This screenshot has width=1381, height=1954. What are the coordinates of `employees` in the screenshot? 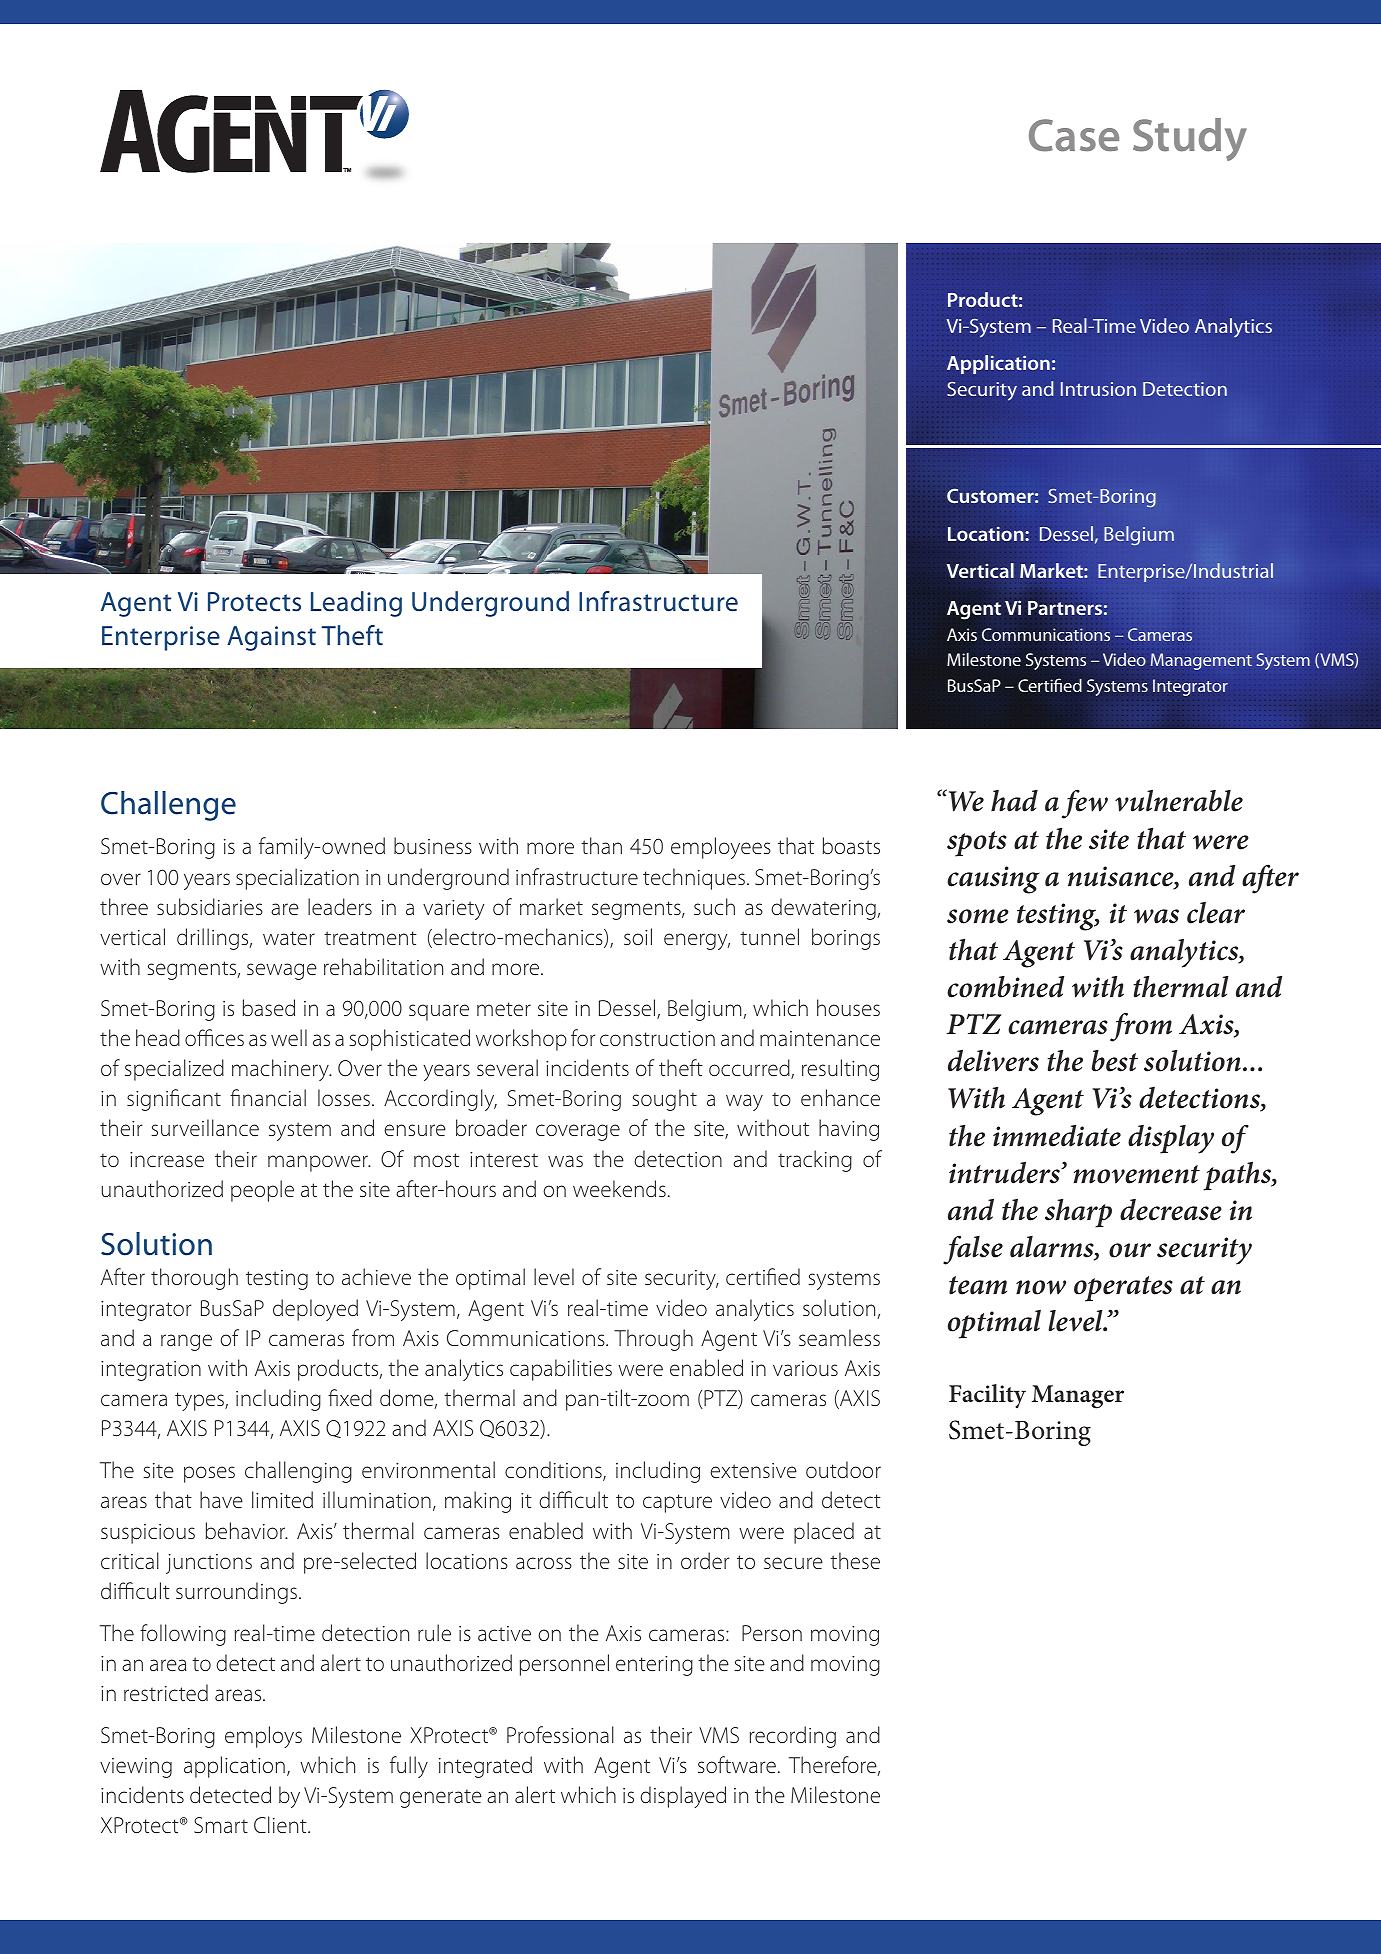 It's located at (721, 848).
